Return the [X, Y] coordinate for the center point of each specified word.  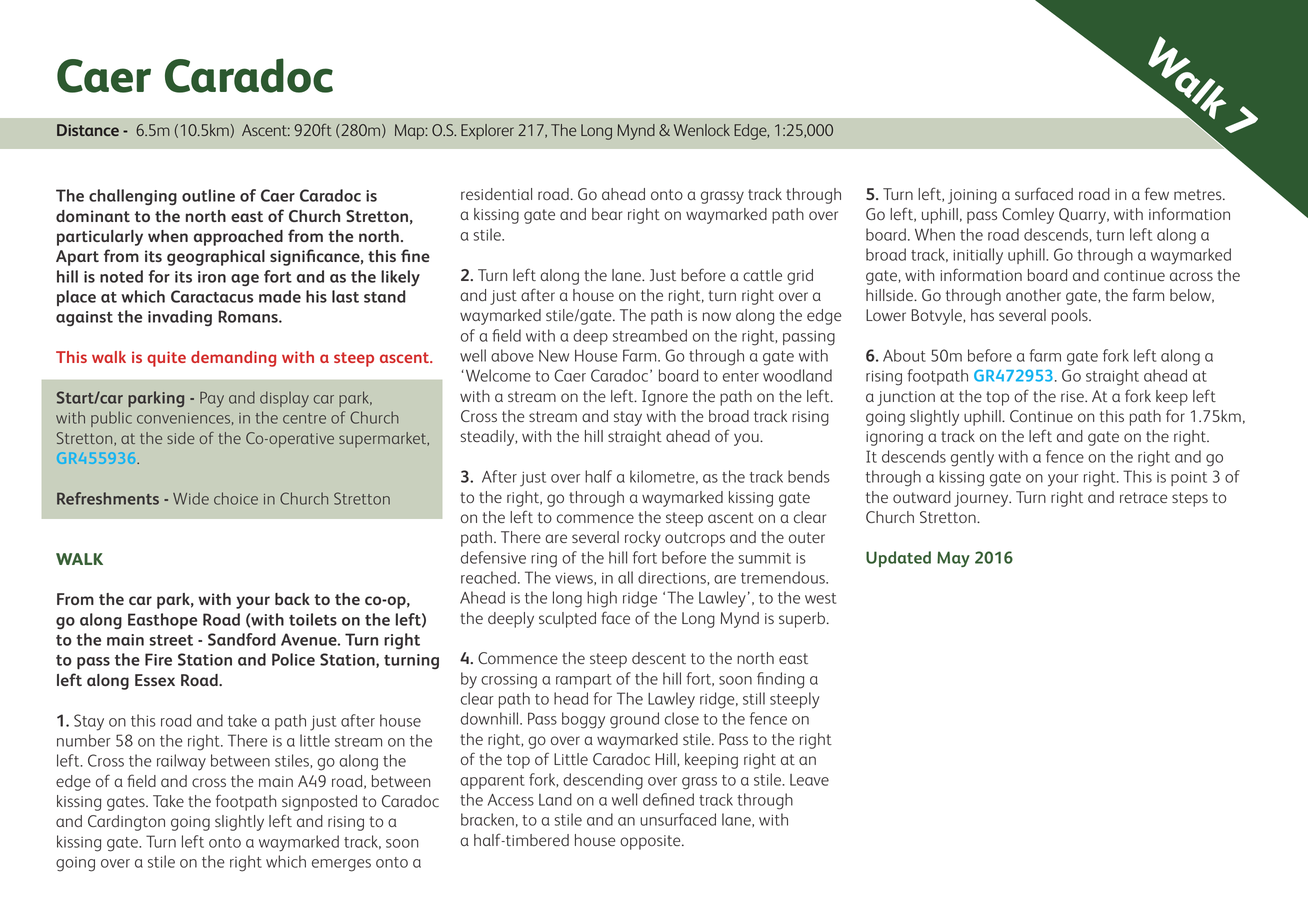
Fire [158, 659]
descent [659, 658]
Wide [191, 498]
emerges [341, 865]
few [1157, 193]
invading [180, 318]
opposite [651, 842]
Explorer [487, 132]
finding [780, 680]
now [717, 316]
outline [208, 195]
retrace [1143, 497]
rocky [643, 539]
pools [1071, 317]
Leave [809, 780]
